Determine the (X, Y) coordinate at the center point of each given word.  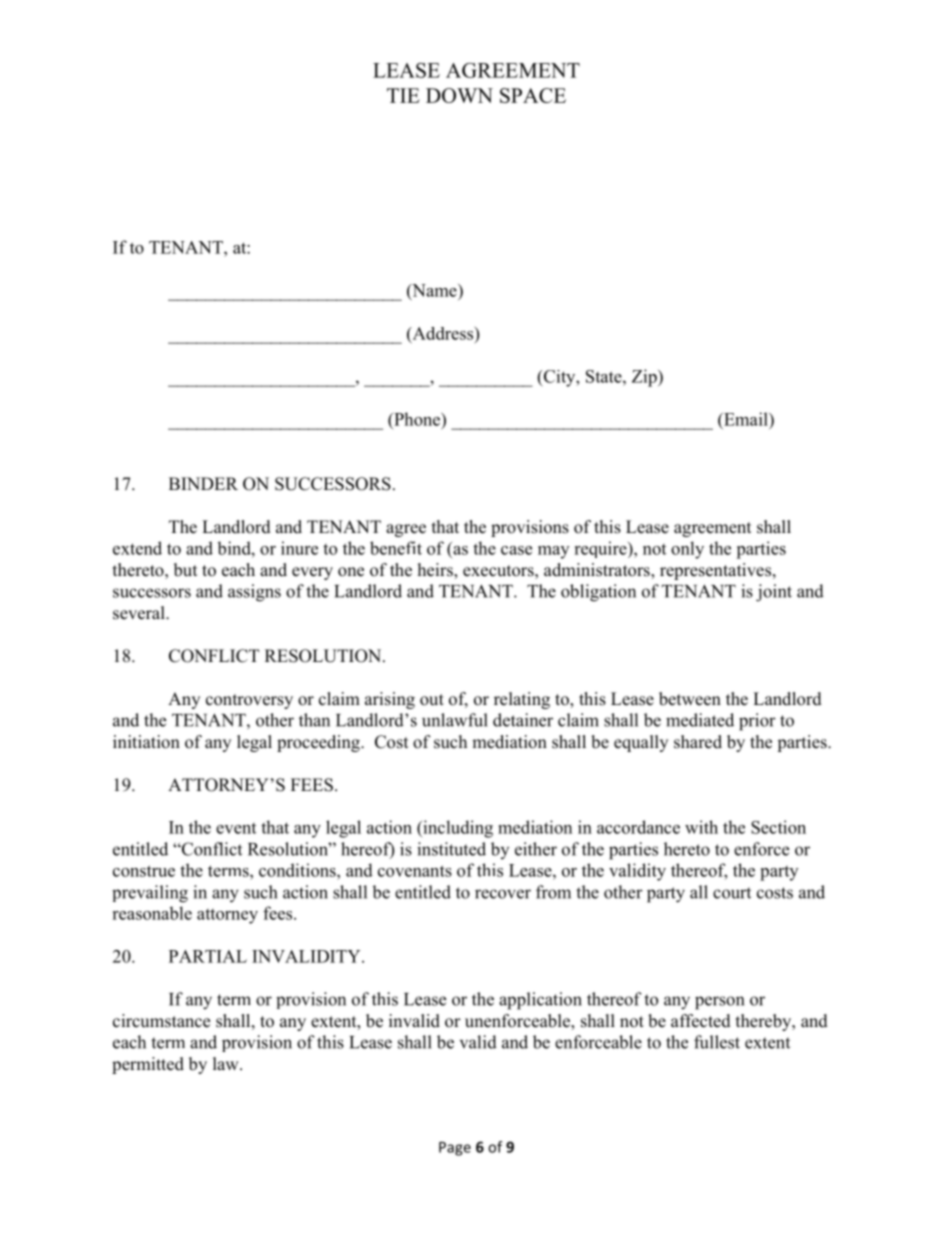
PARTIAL (208, 956)
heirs (436, 571)
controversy (249, 701)
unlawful (455, 720)
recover (503, 894)
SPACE (533, 95)
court (732, 893)
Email (746, 419)
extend (137, 548)
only (687, 550)
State (605, 376)
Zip (645, 378)
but (185, 570)
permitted (148, 1065)
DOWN (459, 95)
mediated (700, 720)
